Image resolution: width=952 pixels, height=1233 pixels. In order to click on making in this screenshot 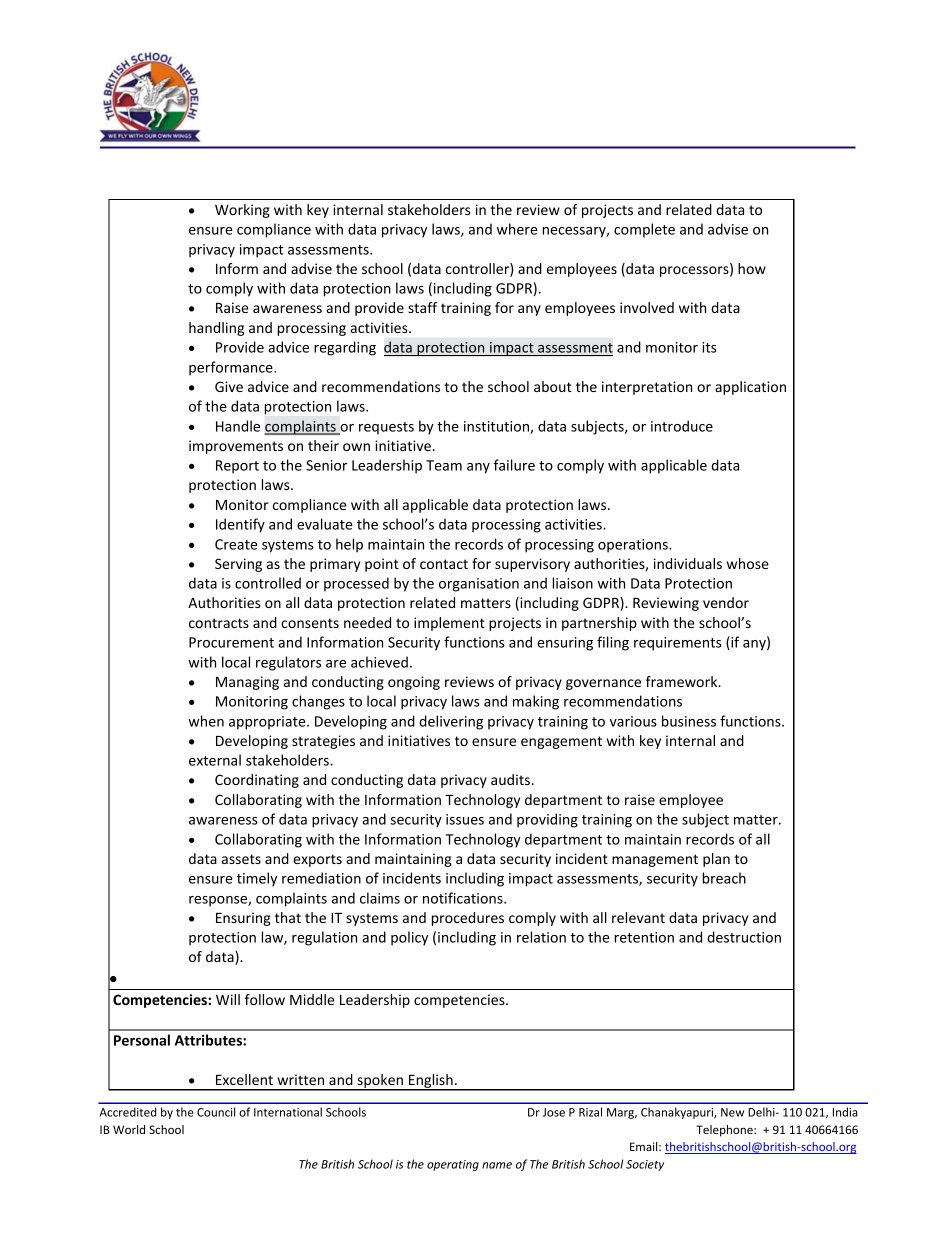, I will do `click(536, 702)`.
